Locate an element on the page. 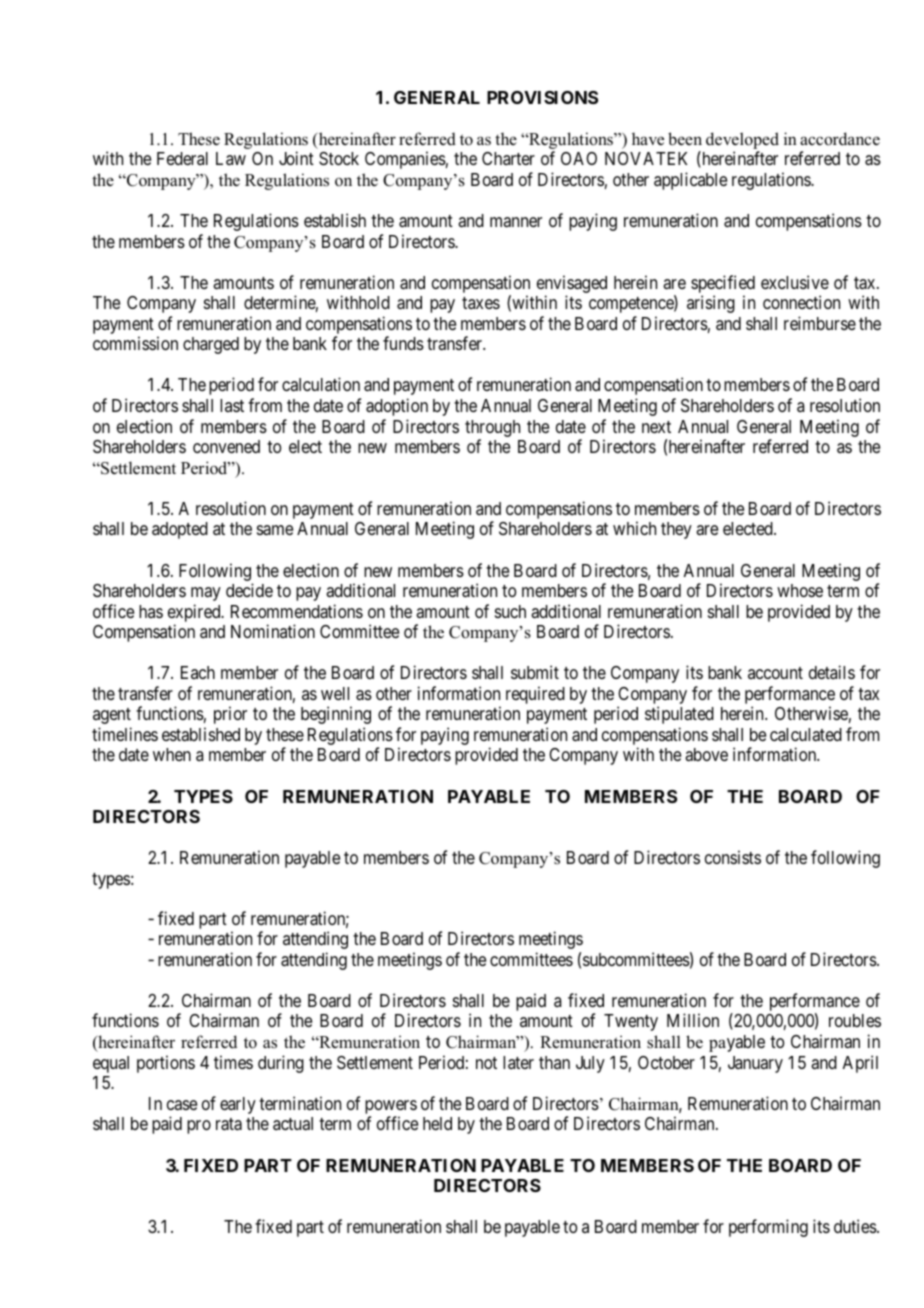  required is located at coordinates (535, 695).
